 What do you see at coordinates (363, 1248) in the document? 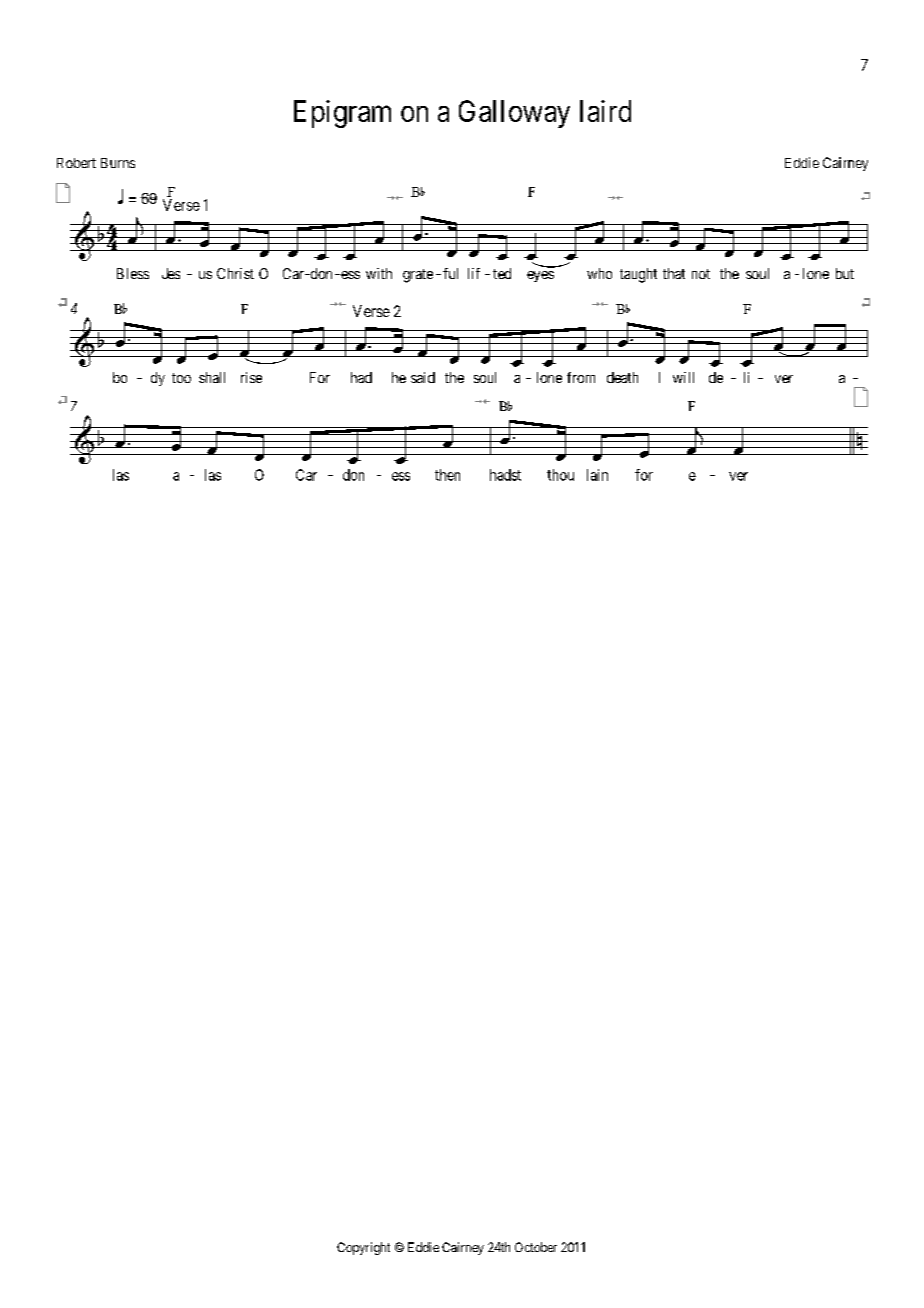
I see `Copyright` at bounding box center [363, 1248].
